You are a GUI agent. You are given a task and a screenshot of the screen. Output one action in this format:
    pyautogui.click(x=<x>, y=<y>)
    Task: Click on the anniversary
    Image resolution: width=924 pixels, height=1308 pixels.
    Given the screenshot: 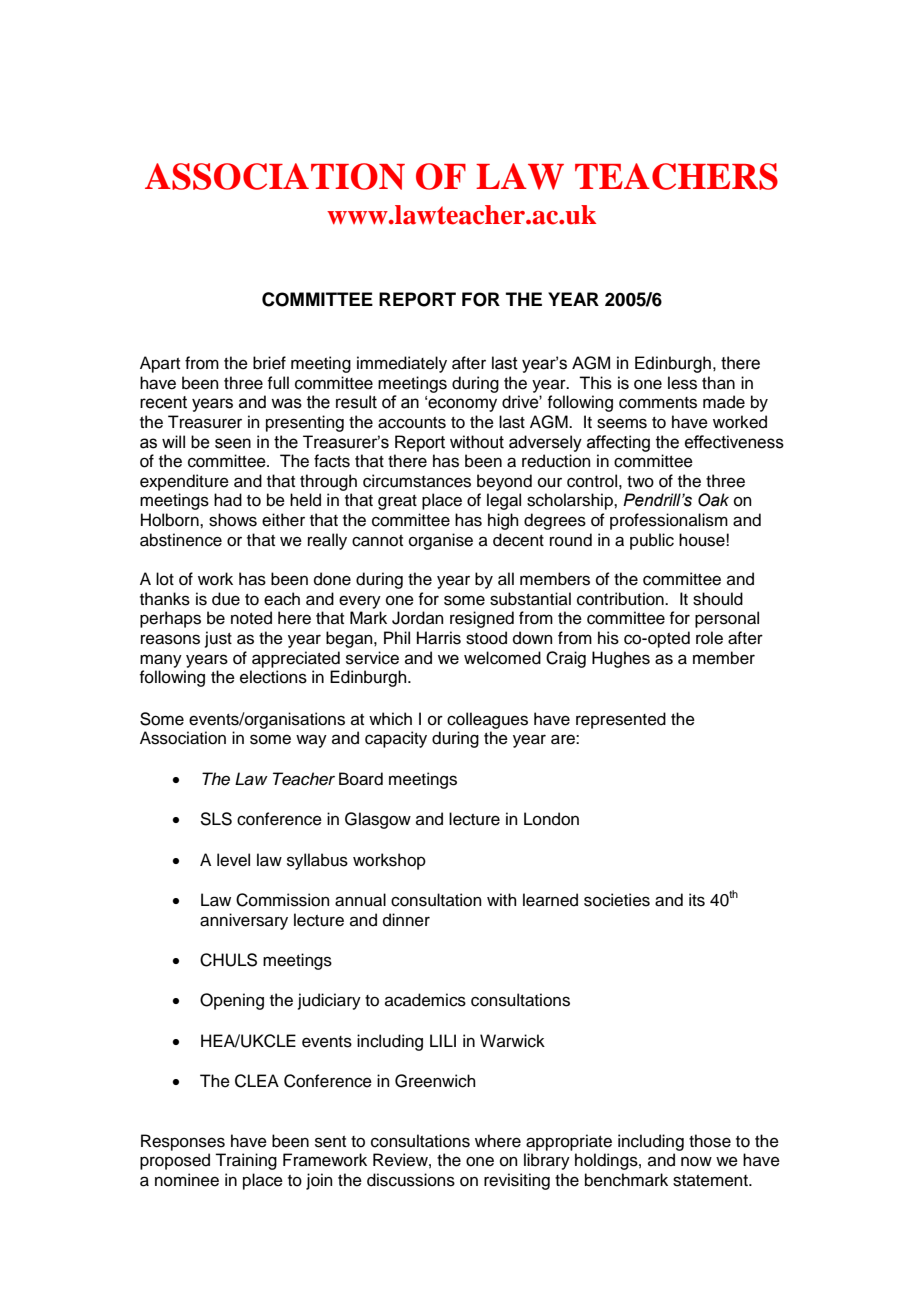 What is the action you would take?
    pyautogui.click(x=244, y=921)
